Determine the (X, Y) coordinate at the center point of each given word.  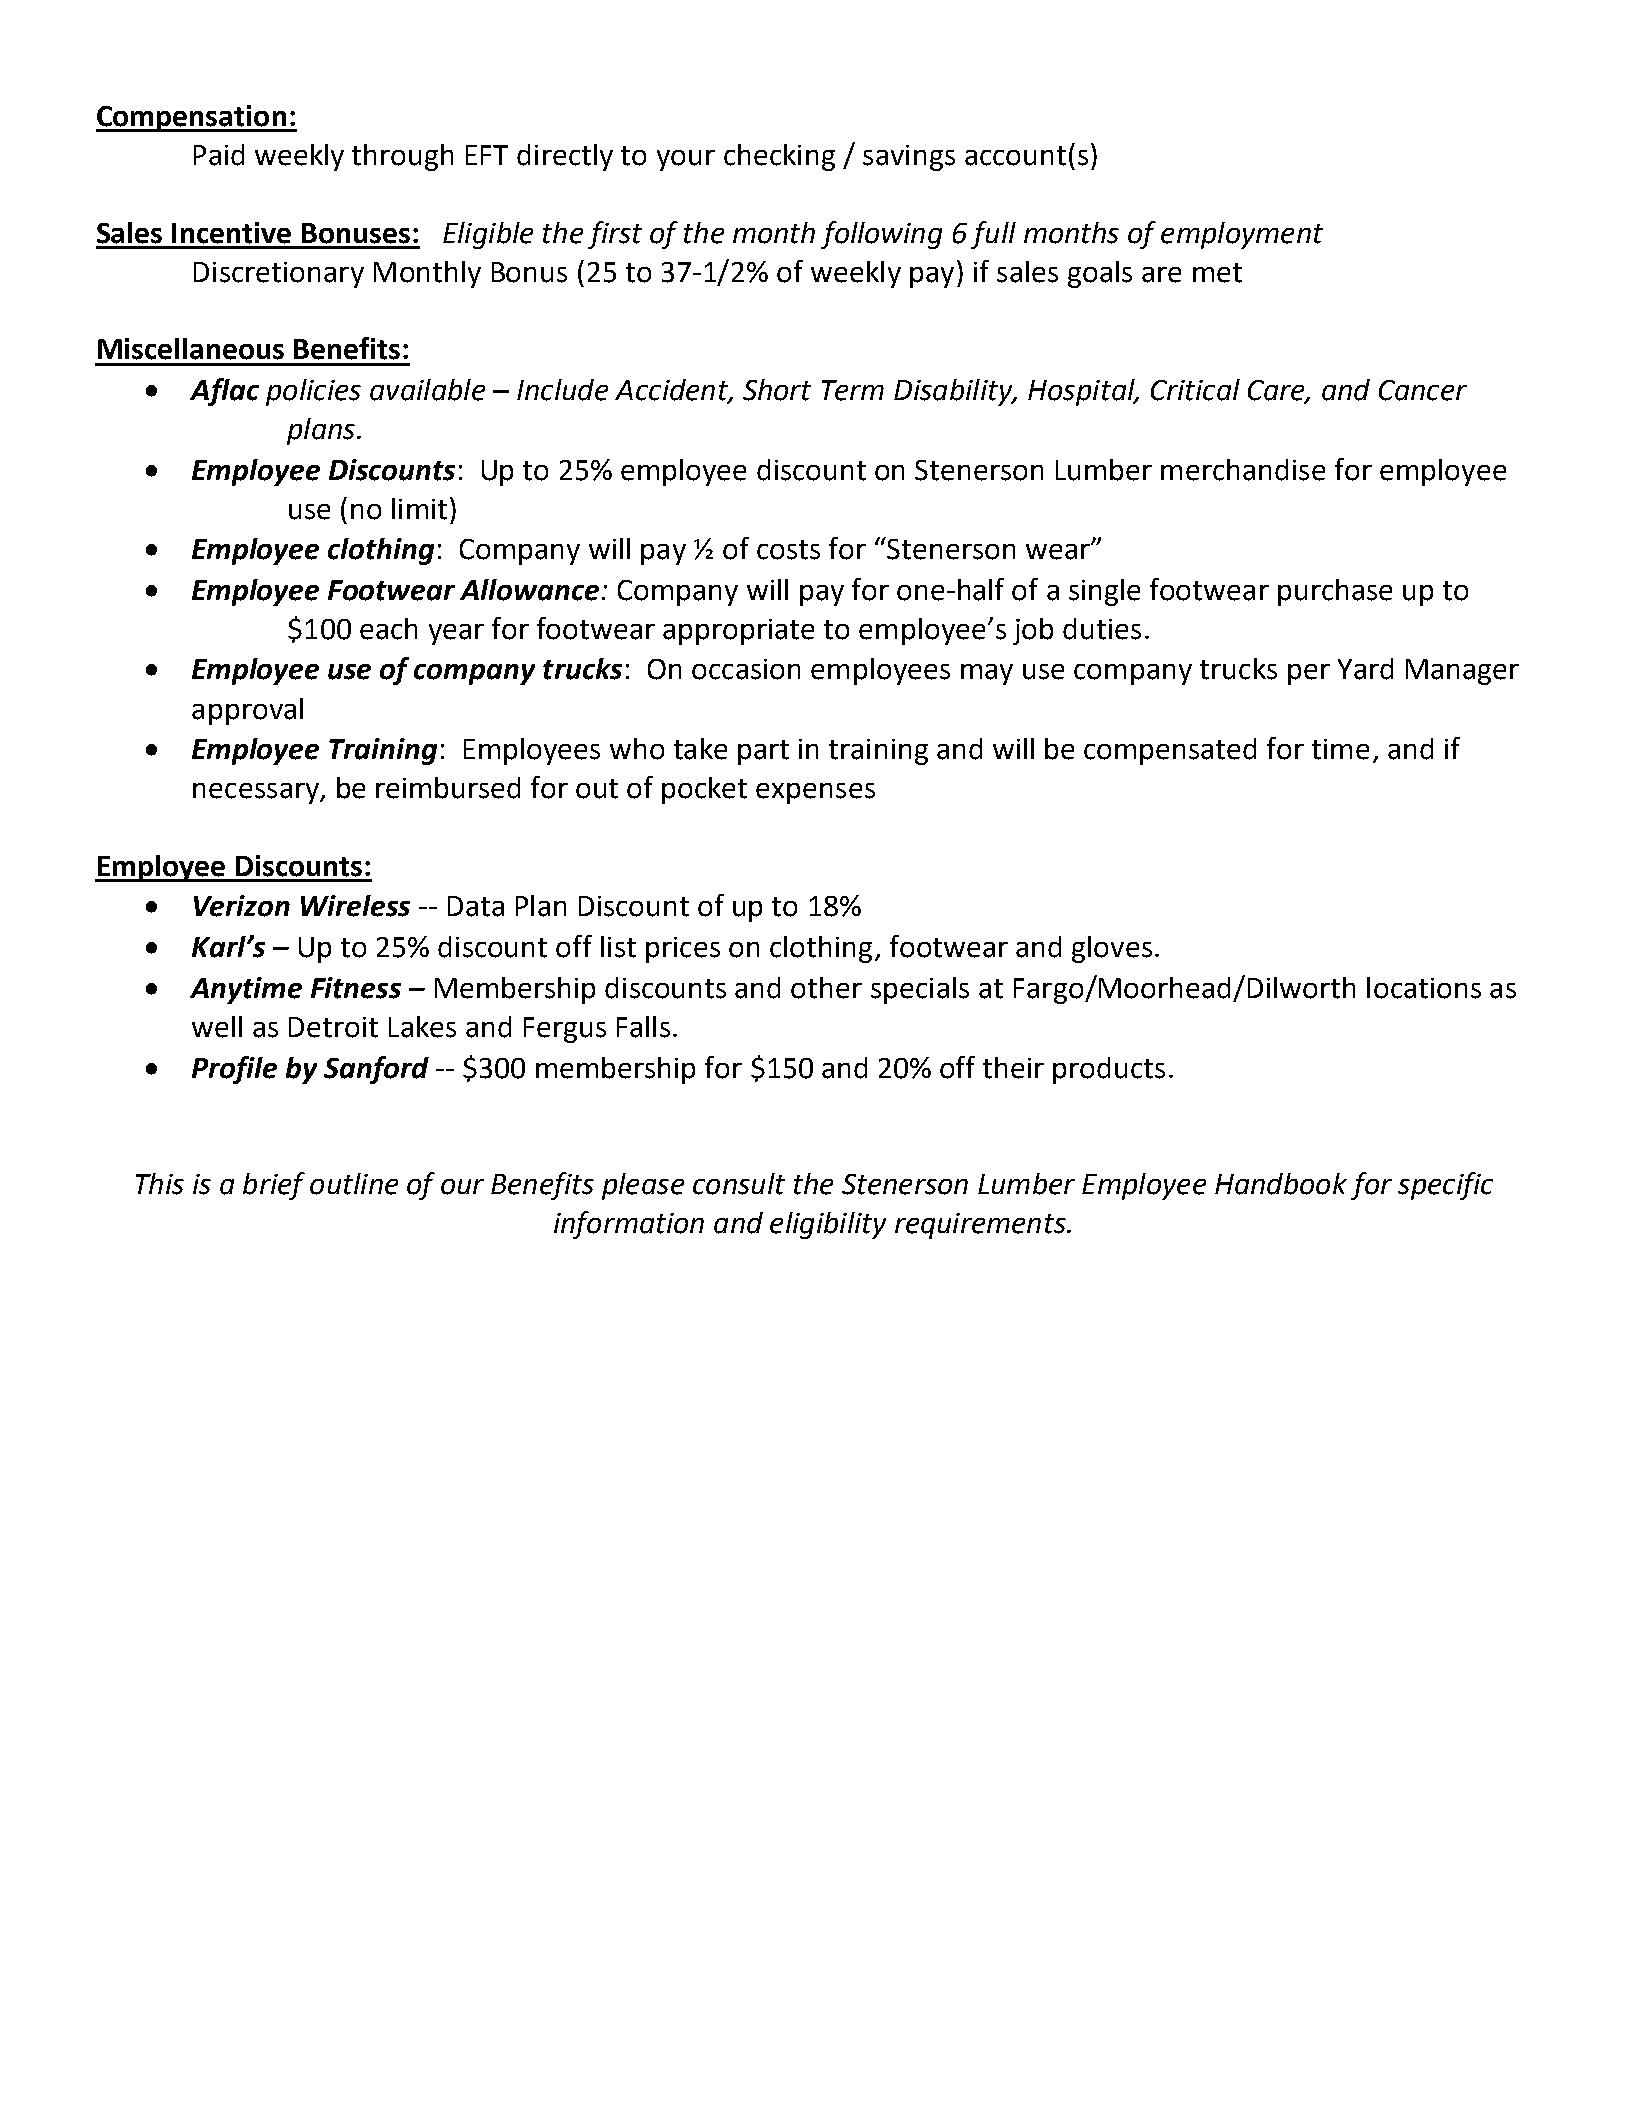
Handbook (1281, 1184)
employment (1242, 235)
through (402, 157)
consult (739, 1184)
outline (354, 1184)
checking (779, 157)
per (1309, 674)
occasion (746, 669)
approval (247, 711)
